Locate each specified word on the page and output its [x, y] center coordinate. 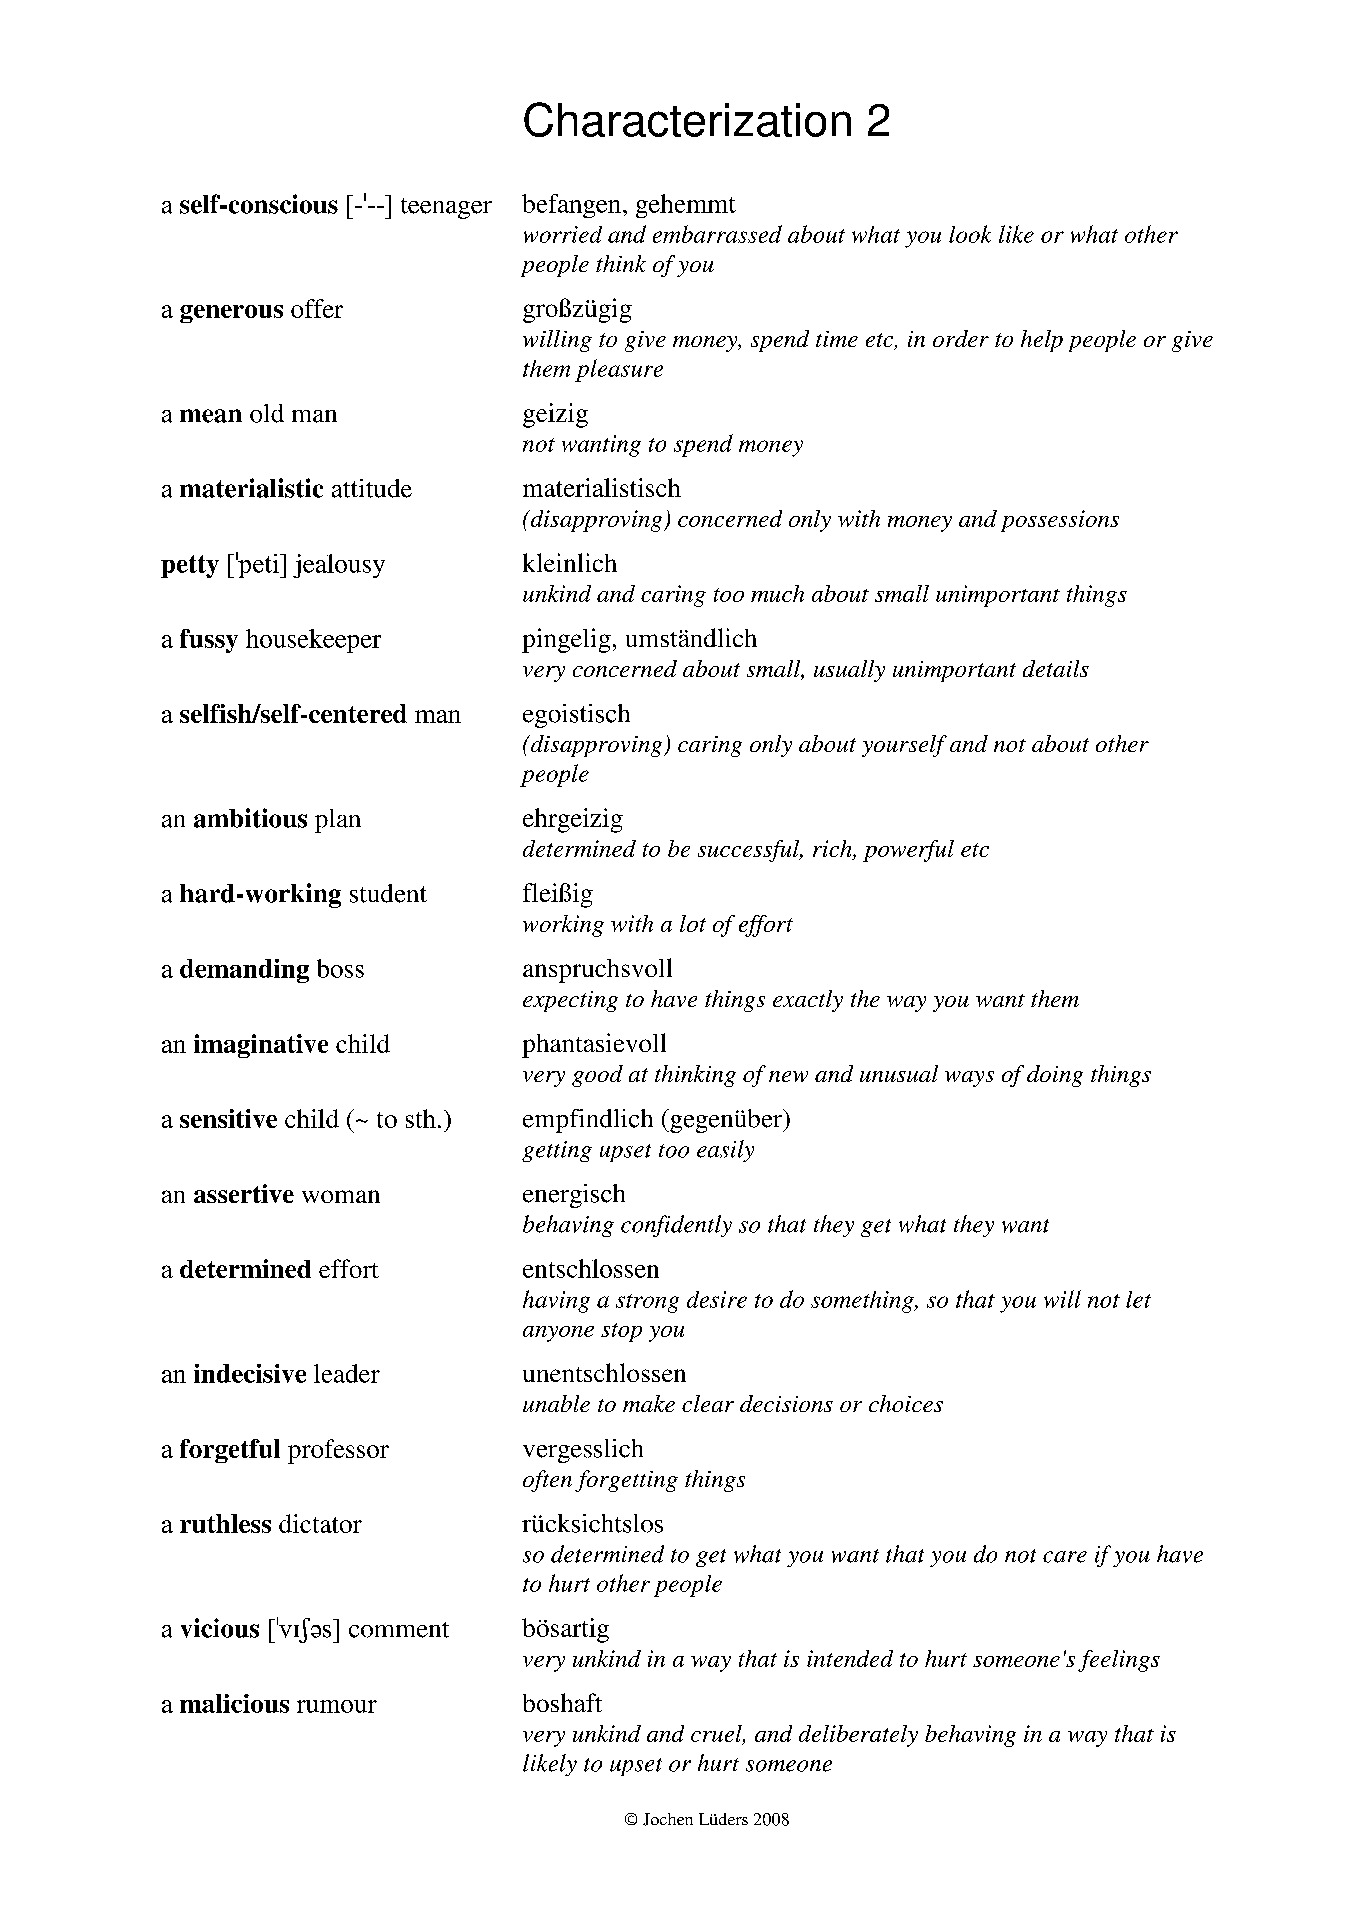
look [970, 234]
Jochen [668, 1819]
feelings [1119, 1661]
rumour [337, 1706]
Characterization [687, 119]
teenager [446, 208]
